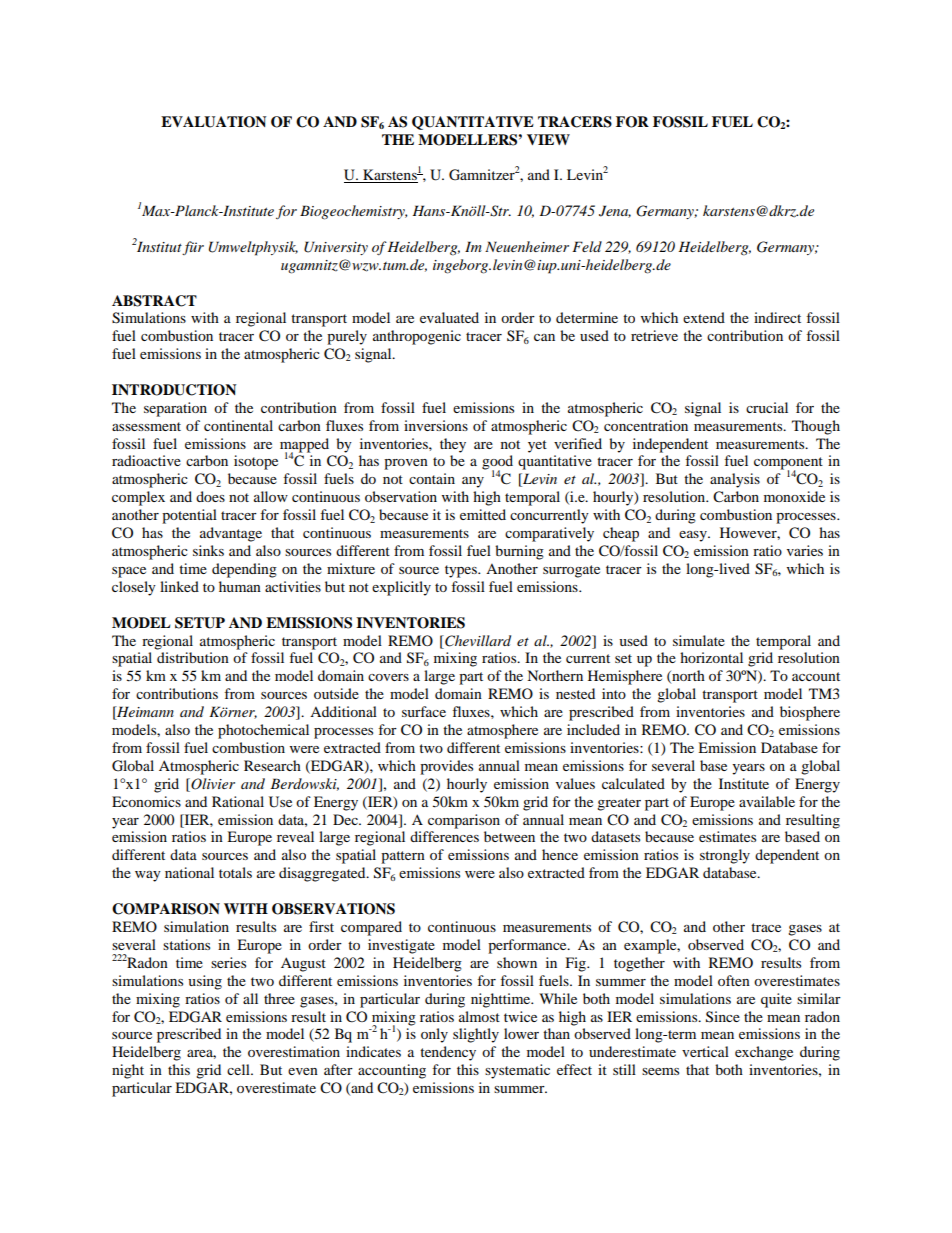 The image size is (952, 1233). I want to click on continental, so click(238, 425).
